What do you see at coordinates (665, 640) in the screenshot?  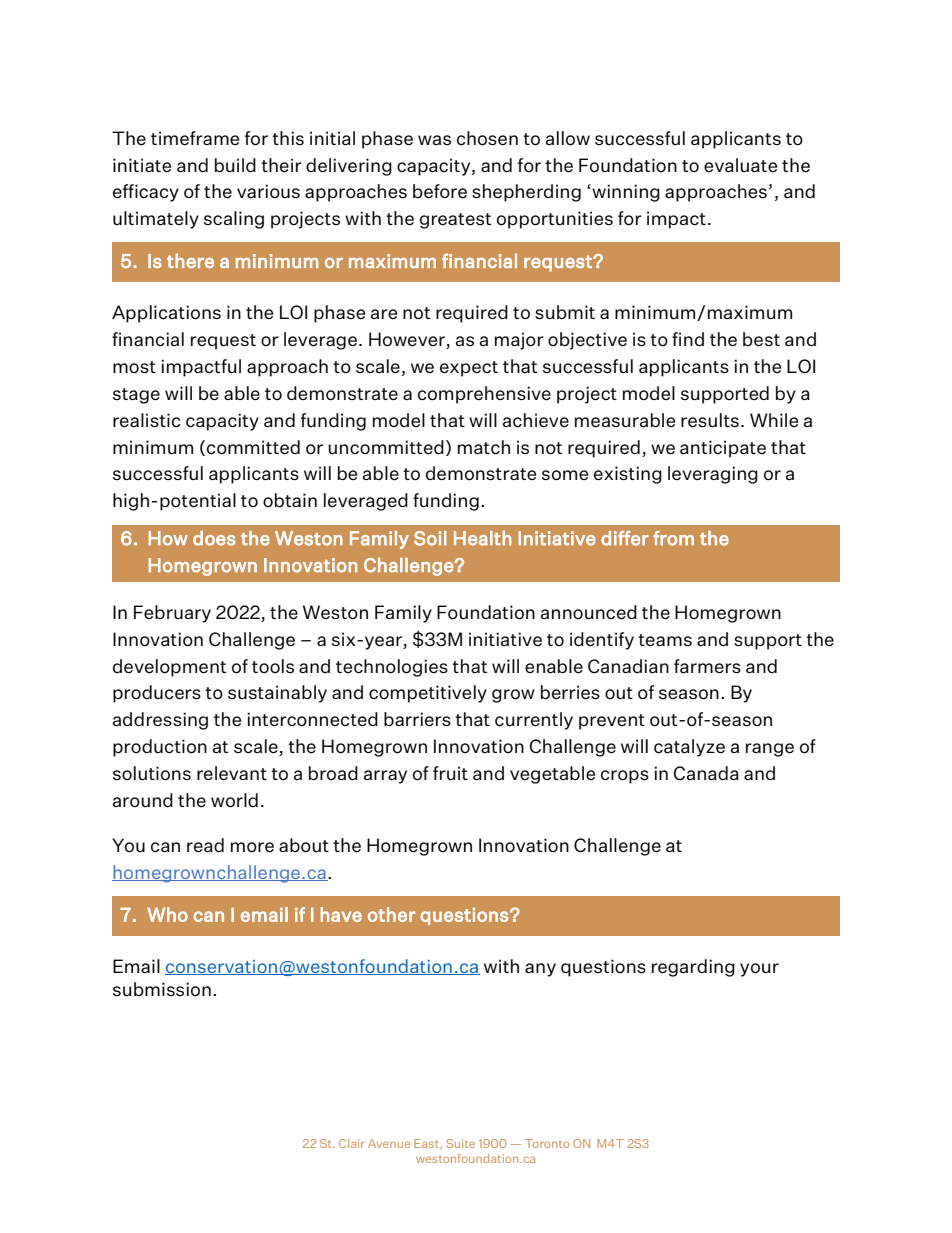 I see `teams` at bounding box center [665, 640].
